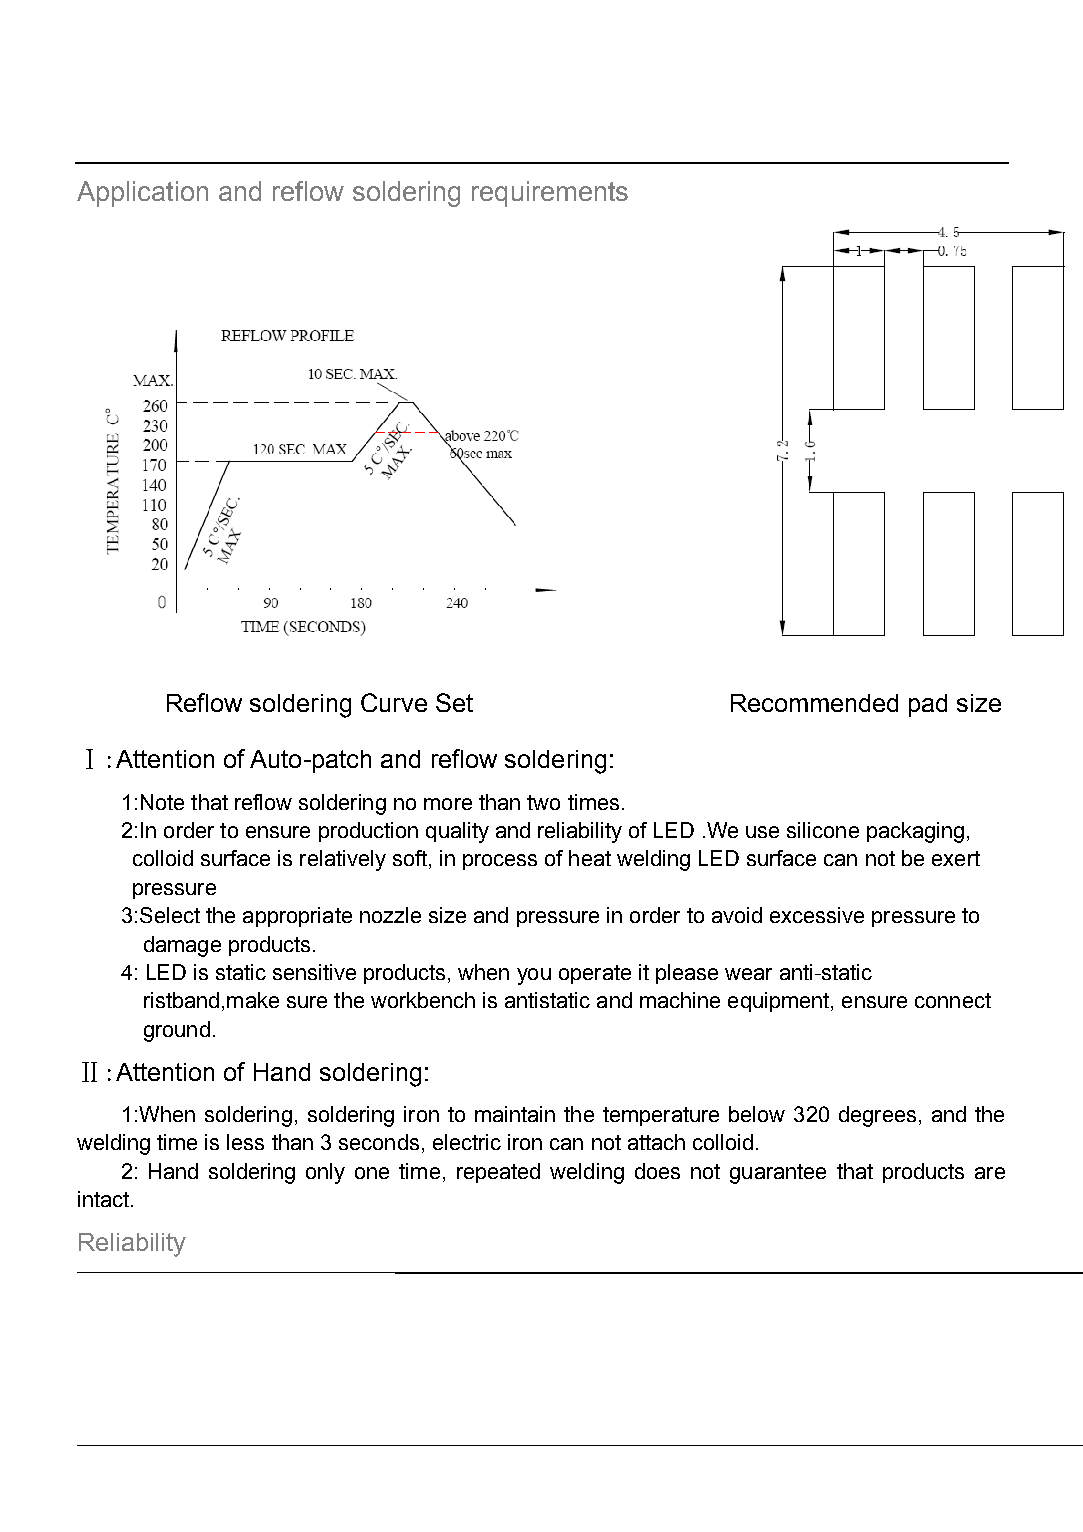 The width and height of the image is (1083, 1532). I want to click on packaging, so click(915, 832).
